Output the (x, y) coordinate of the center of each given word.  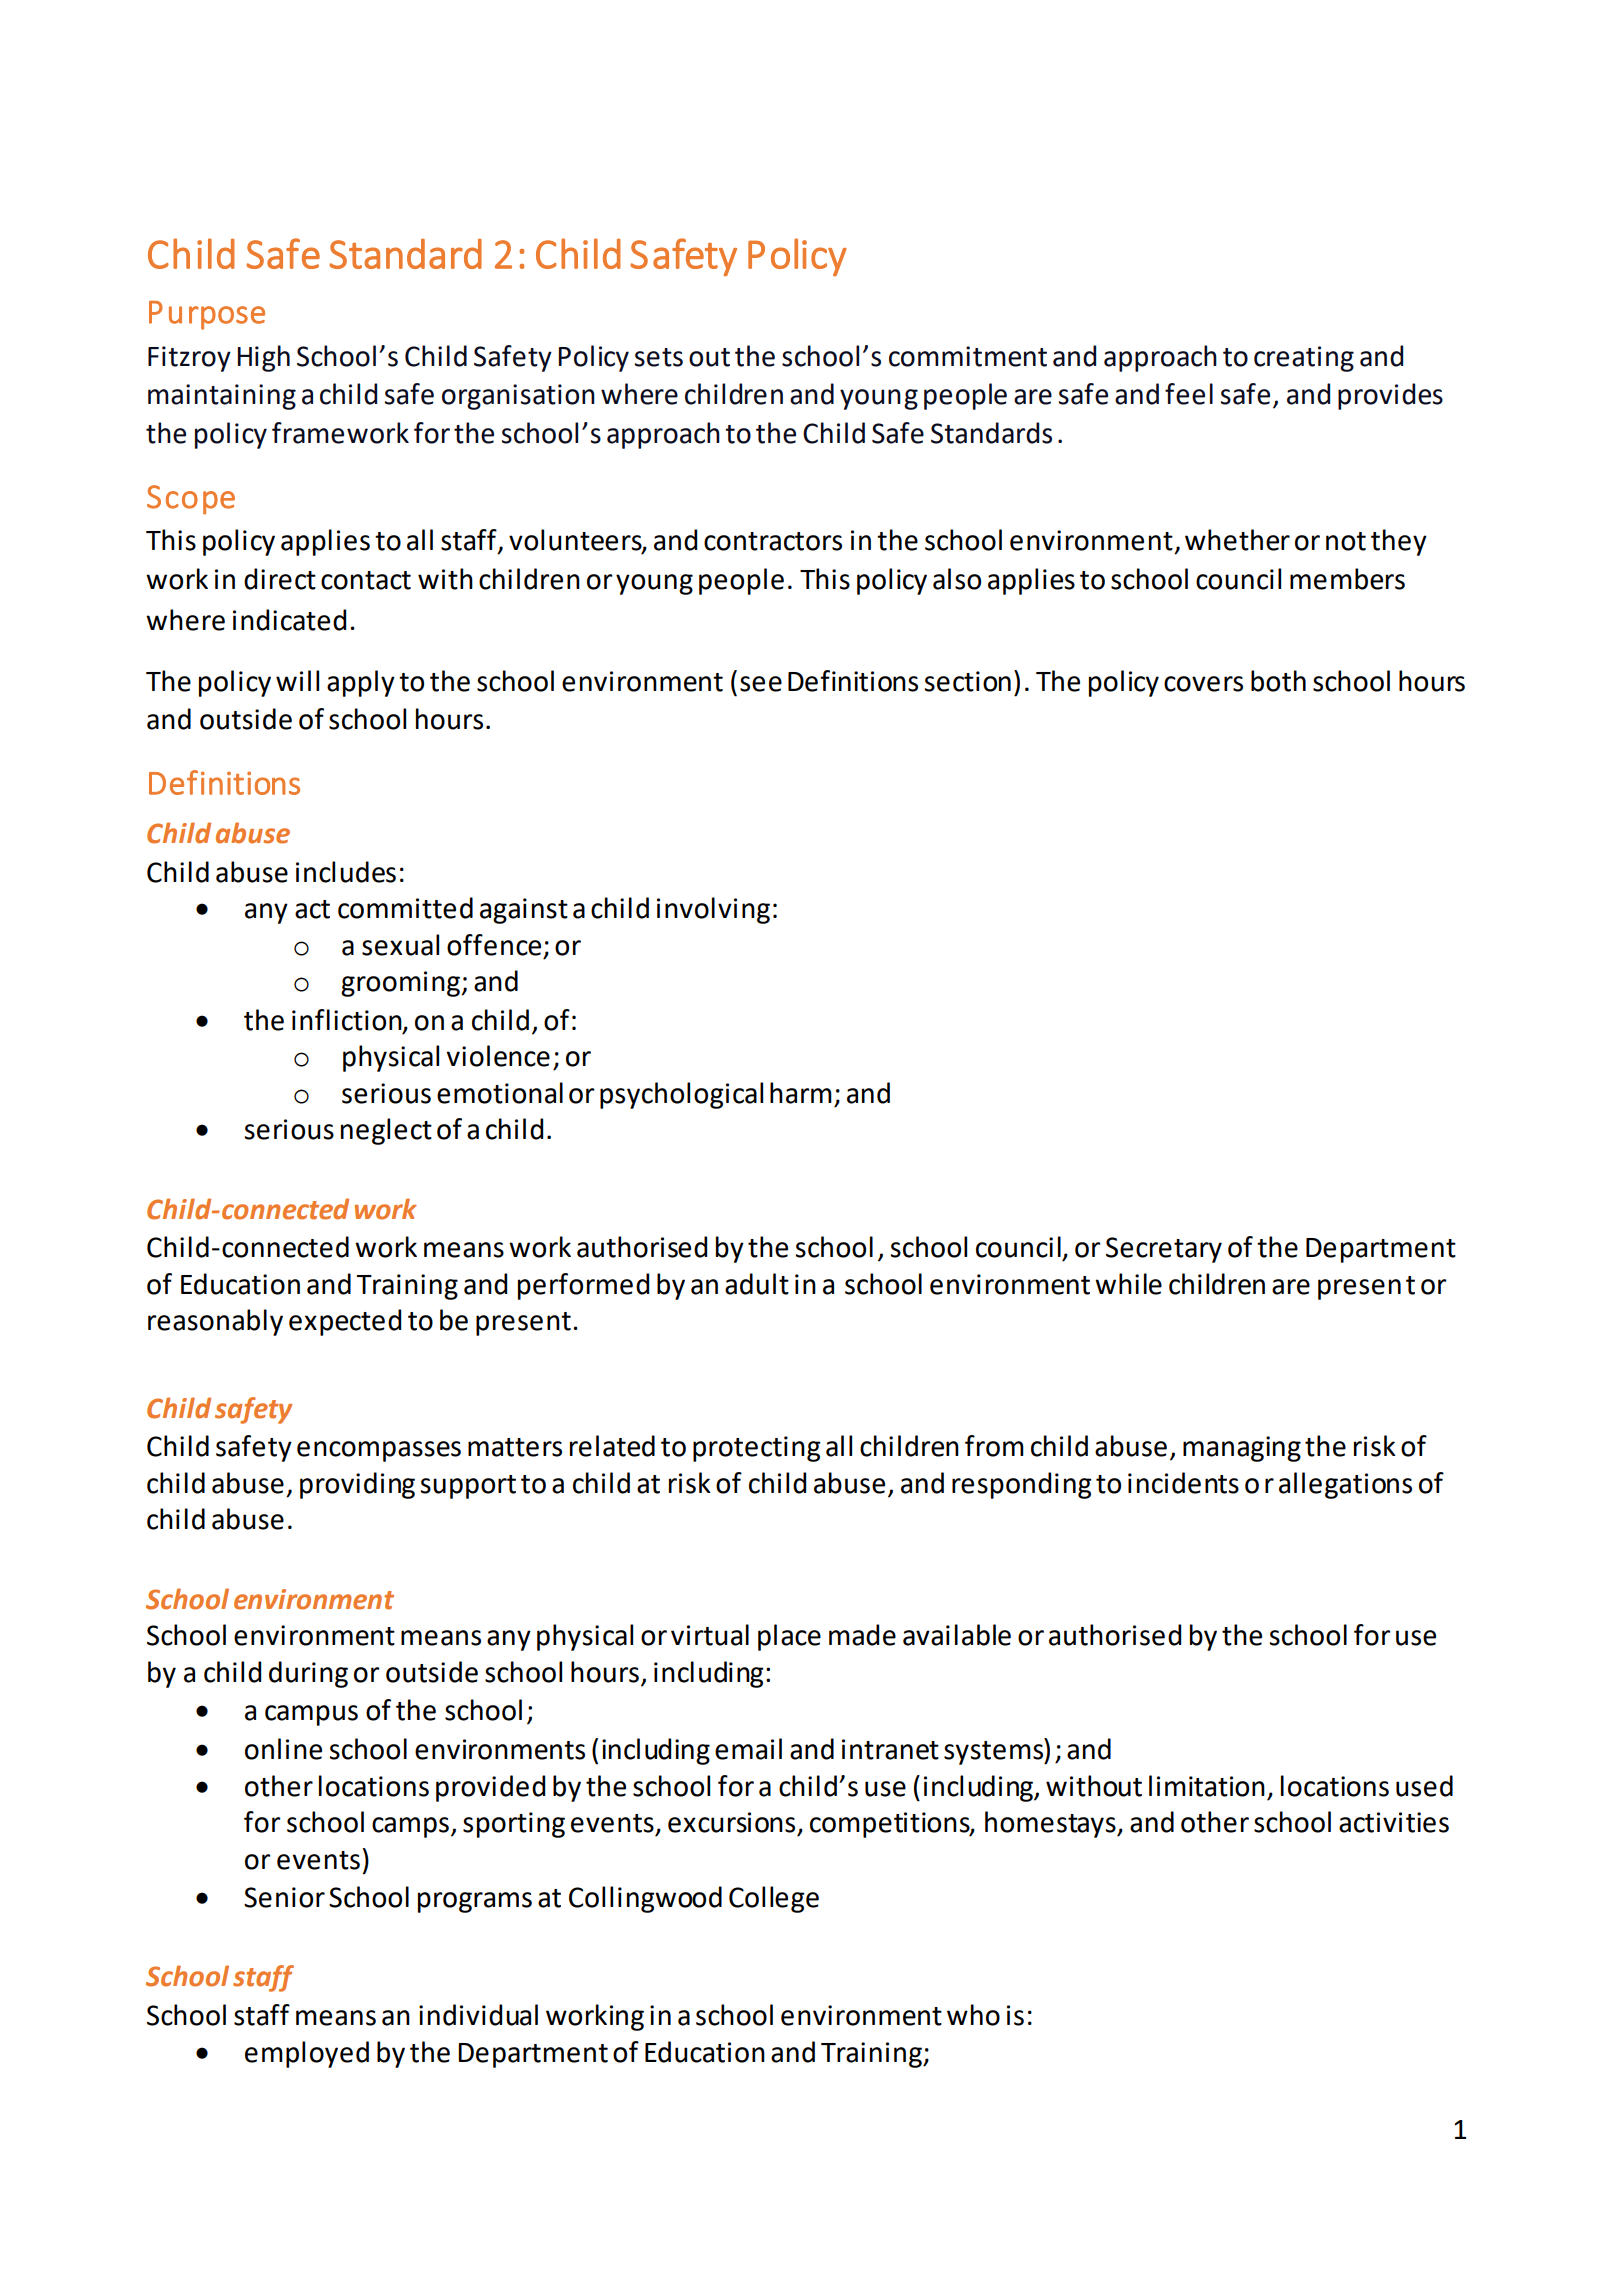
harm (801, 1093)
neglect (386, 1131)
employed (307, 2054)
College (774, 1899)
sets (659, 357)
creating (1304, 359)
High (263, 358)
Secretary (1164, 1250)
